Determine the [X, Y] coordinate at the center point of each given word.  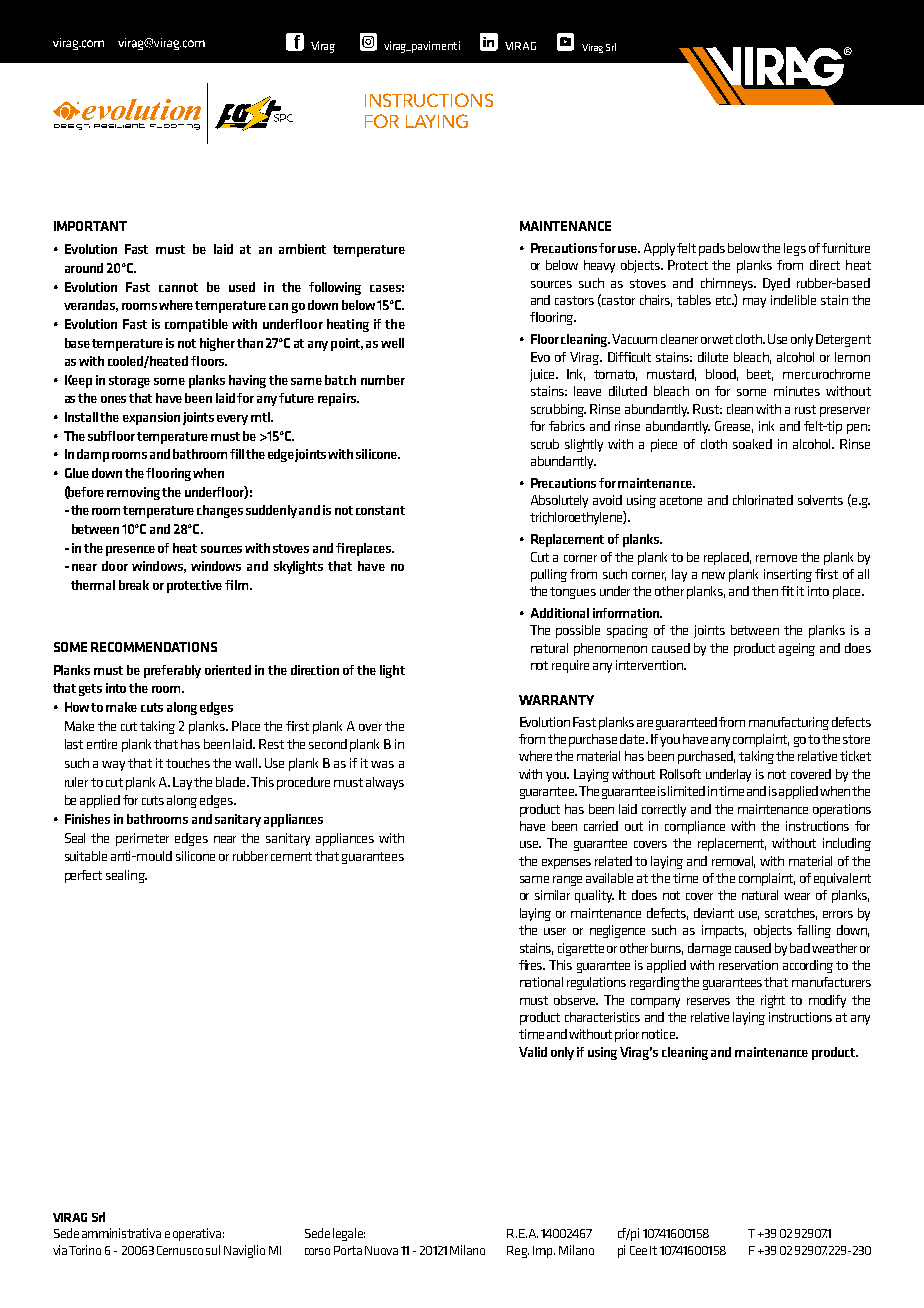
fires [532, 965]
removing [133, 493]
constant [380, 510]
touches [188, 763]
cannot [178, 287]
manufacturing [789, 723]
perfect [83, 876]
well [392, 343]
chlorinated [763, 500]
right [773, 1001]
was [382, 764]
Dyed [776, 284]
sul [213, 1250]
